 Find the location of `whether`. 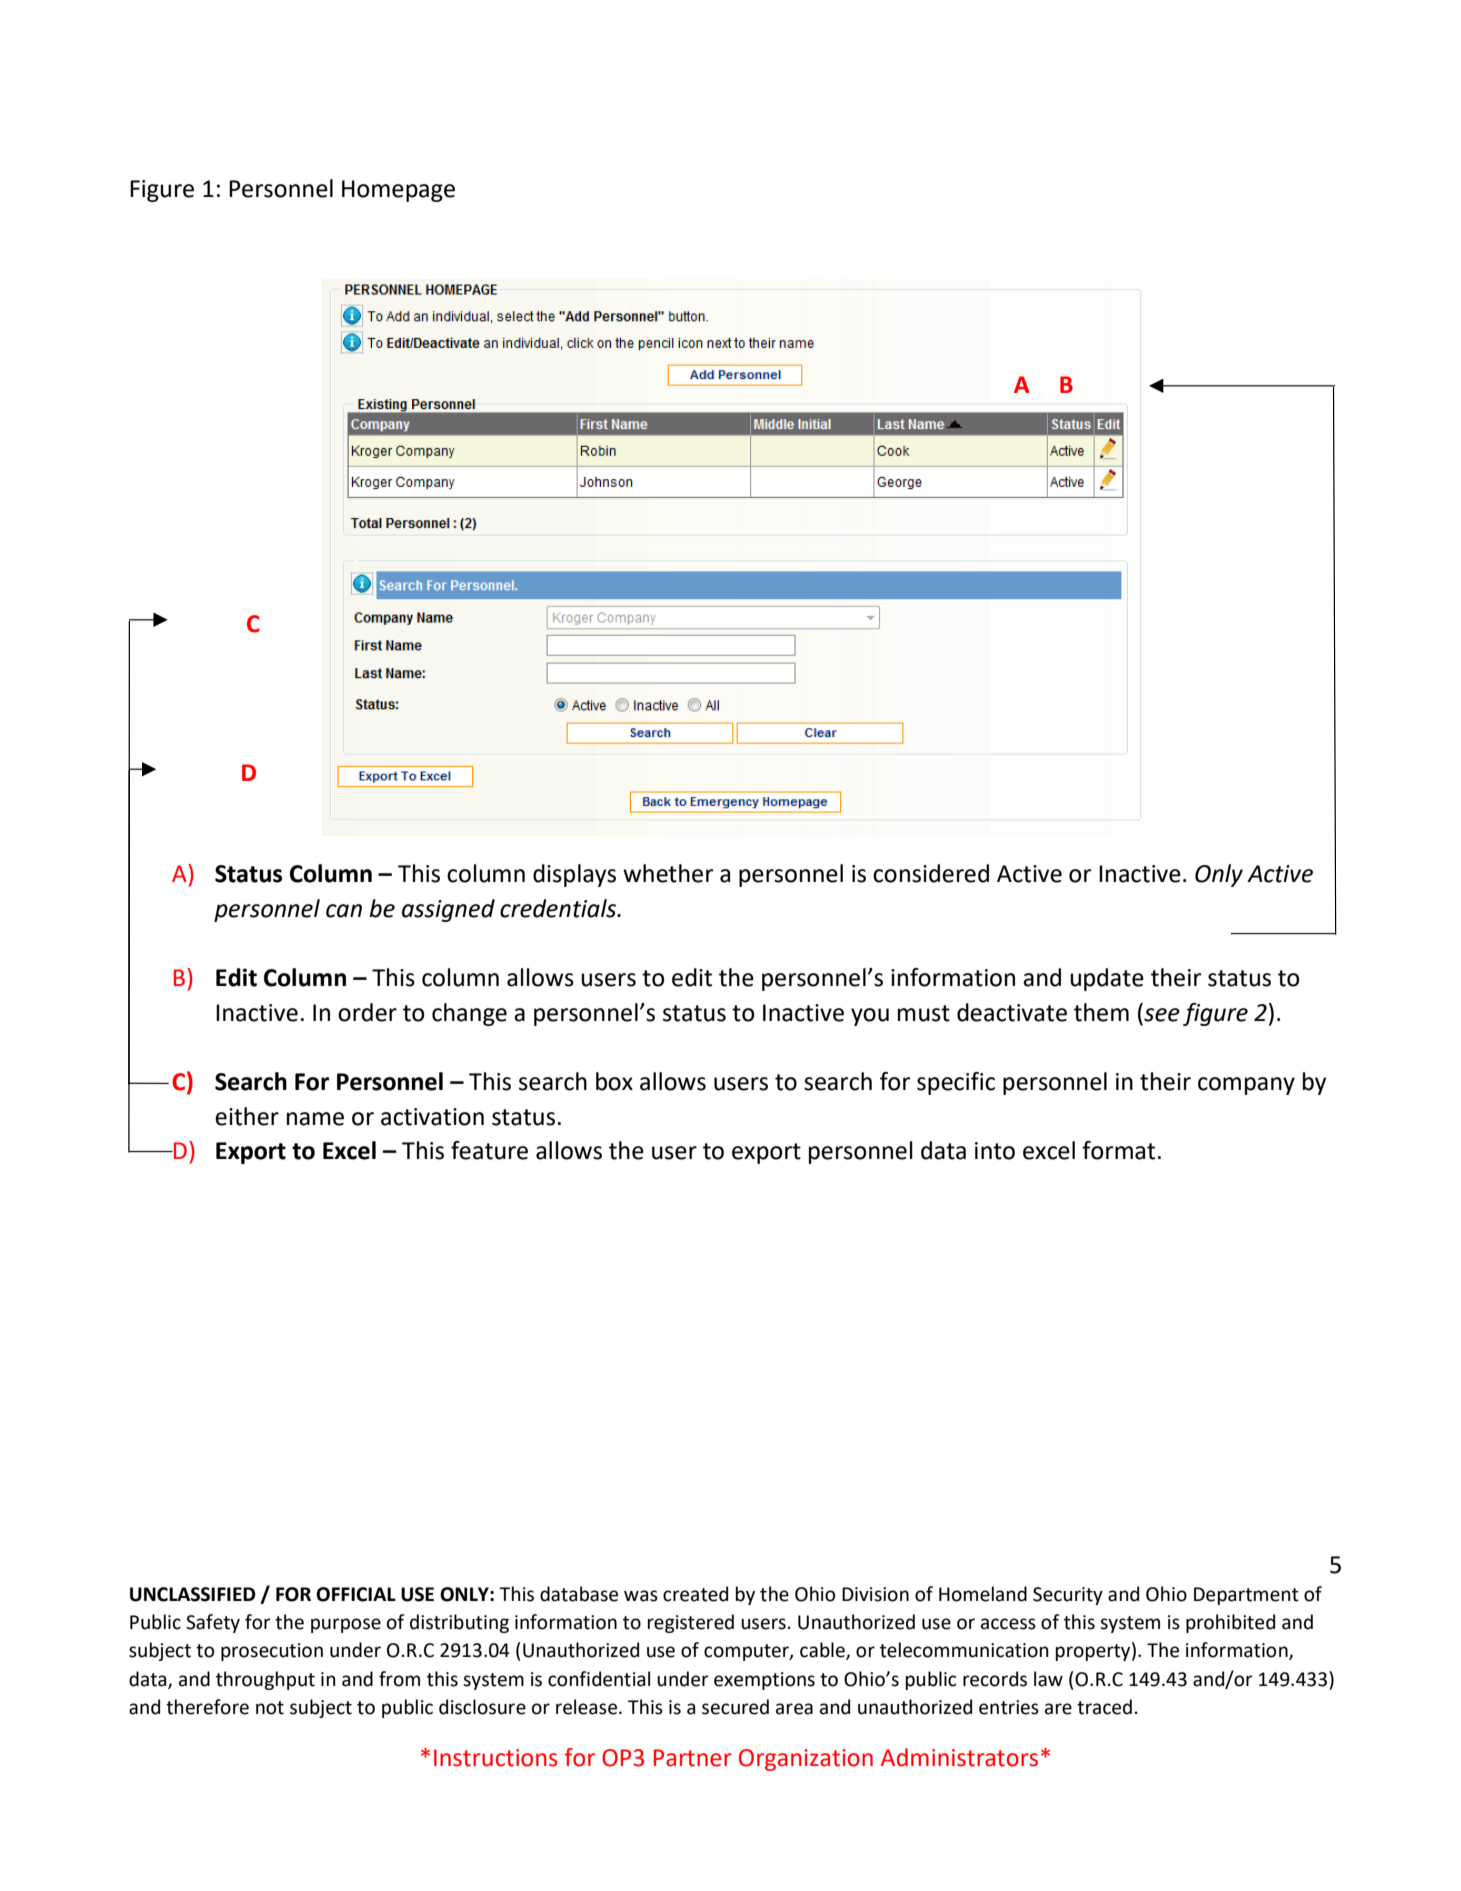

whether is located at coordinates (668, 873).
